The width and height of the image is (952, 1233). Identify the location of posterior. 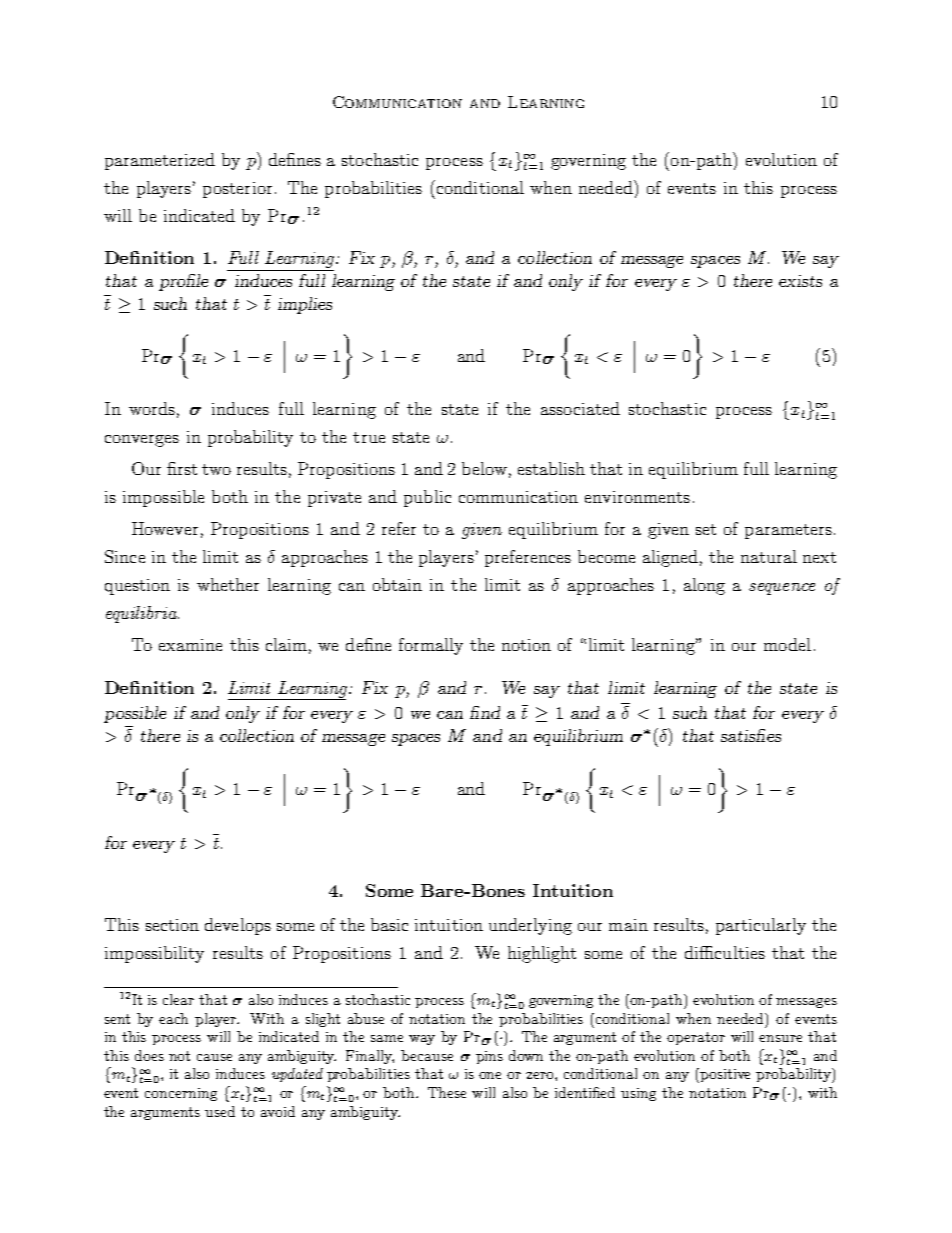
(237, 190).
